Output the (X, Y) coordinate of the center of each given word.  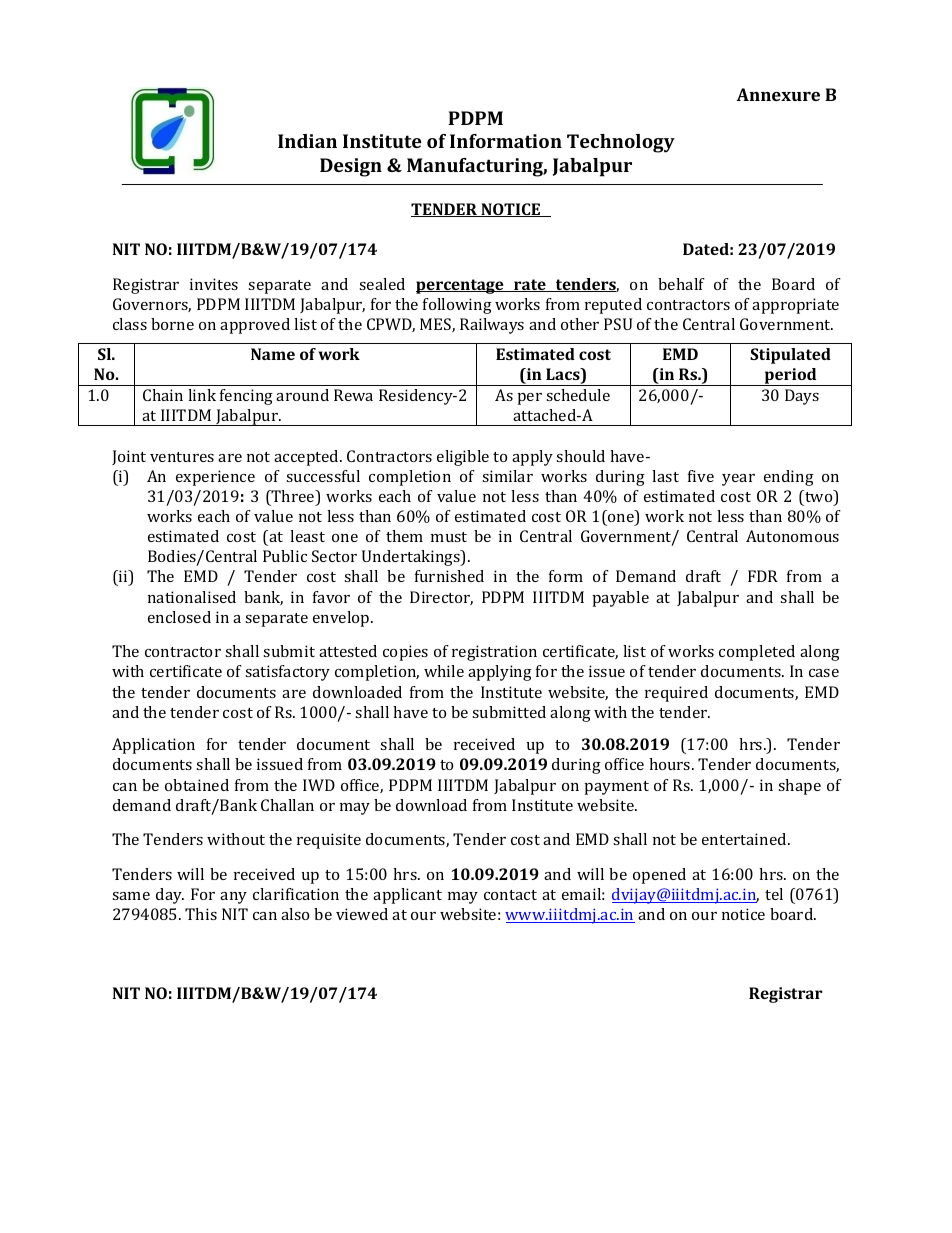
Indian (307, 141)
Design (351, 167)
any (233, 898)
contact (510, 895)
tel (774, 894)
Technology (621, 143)
